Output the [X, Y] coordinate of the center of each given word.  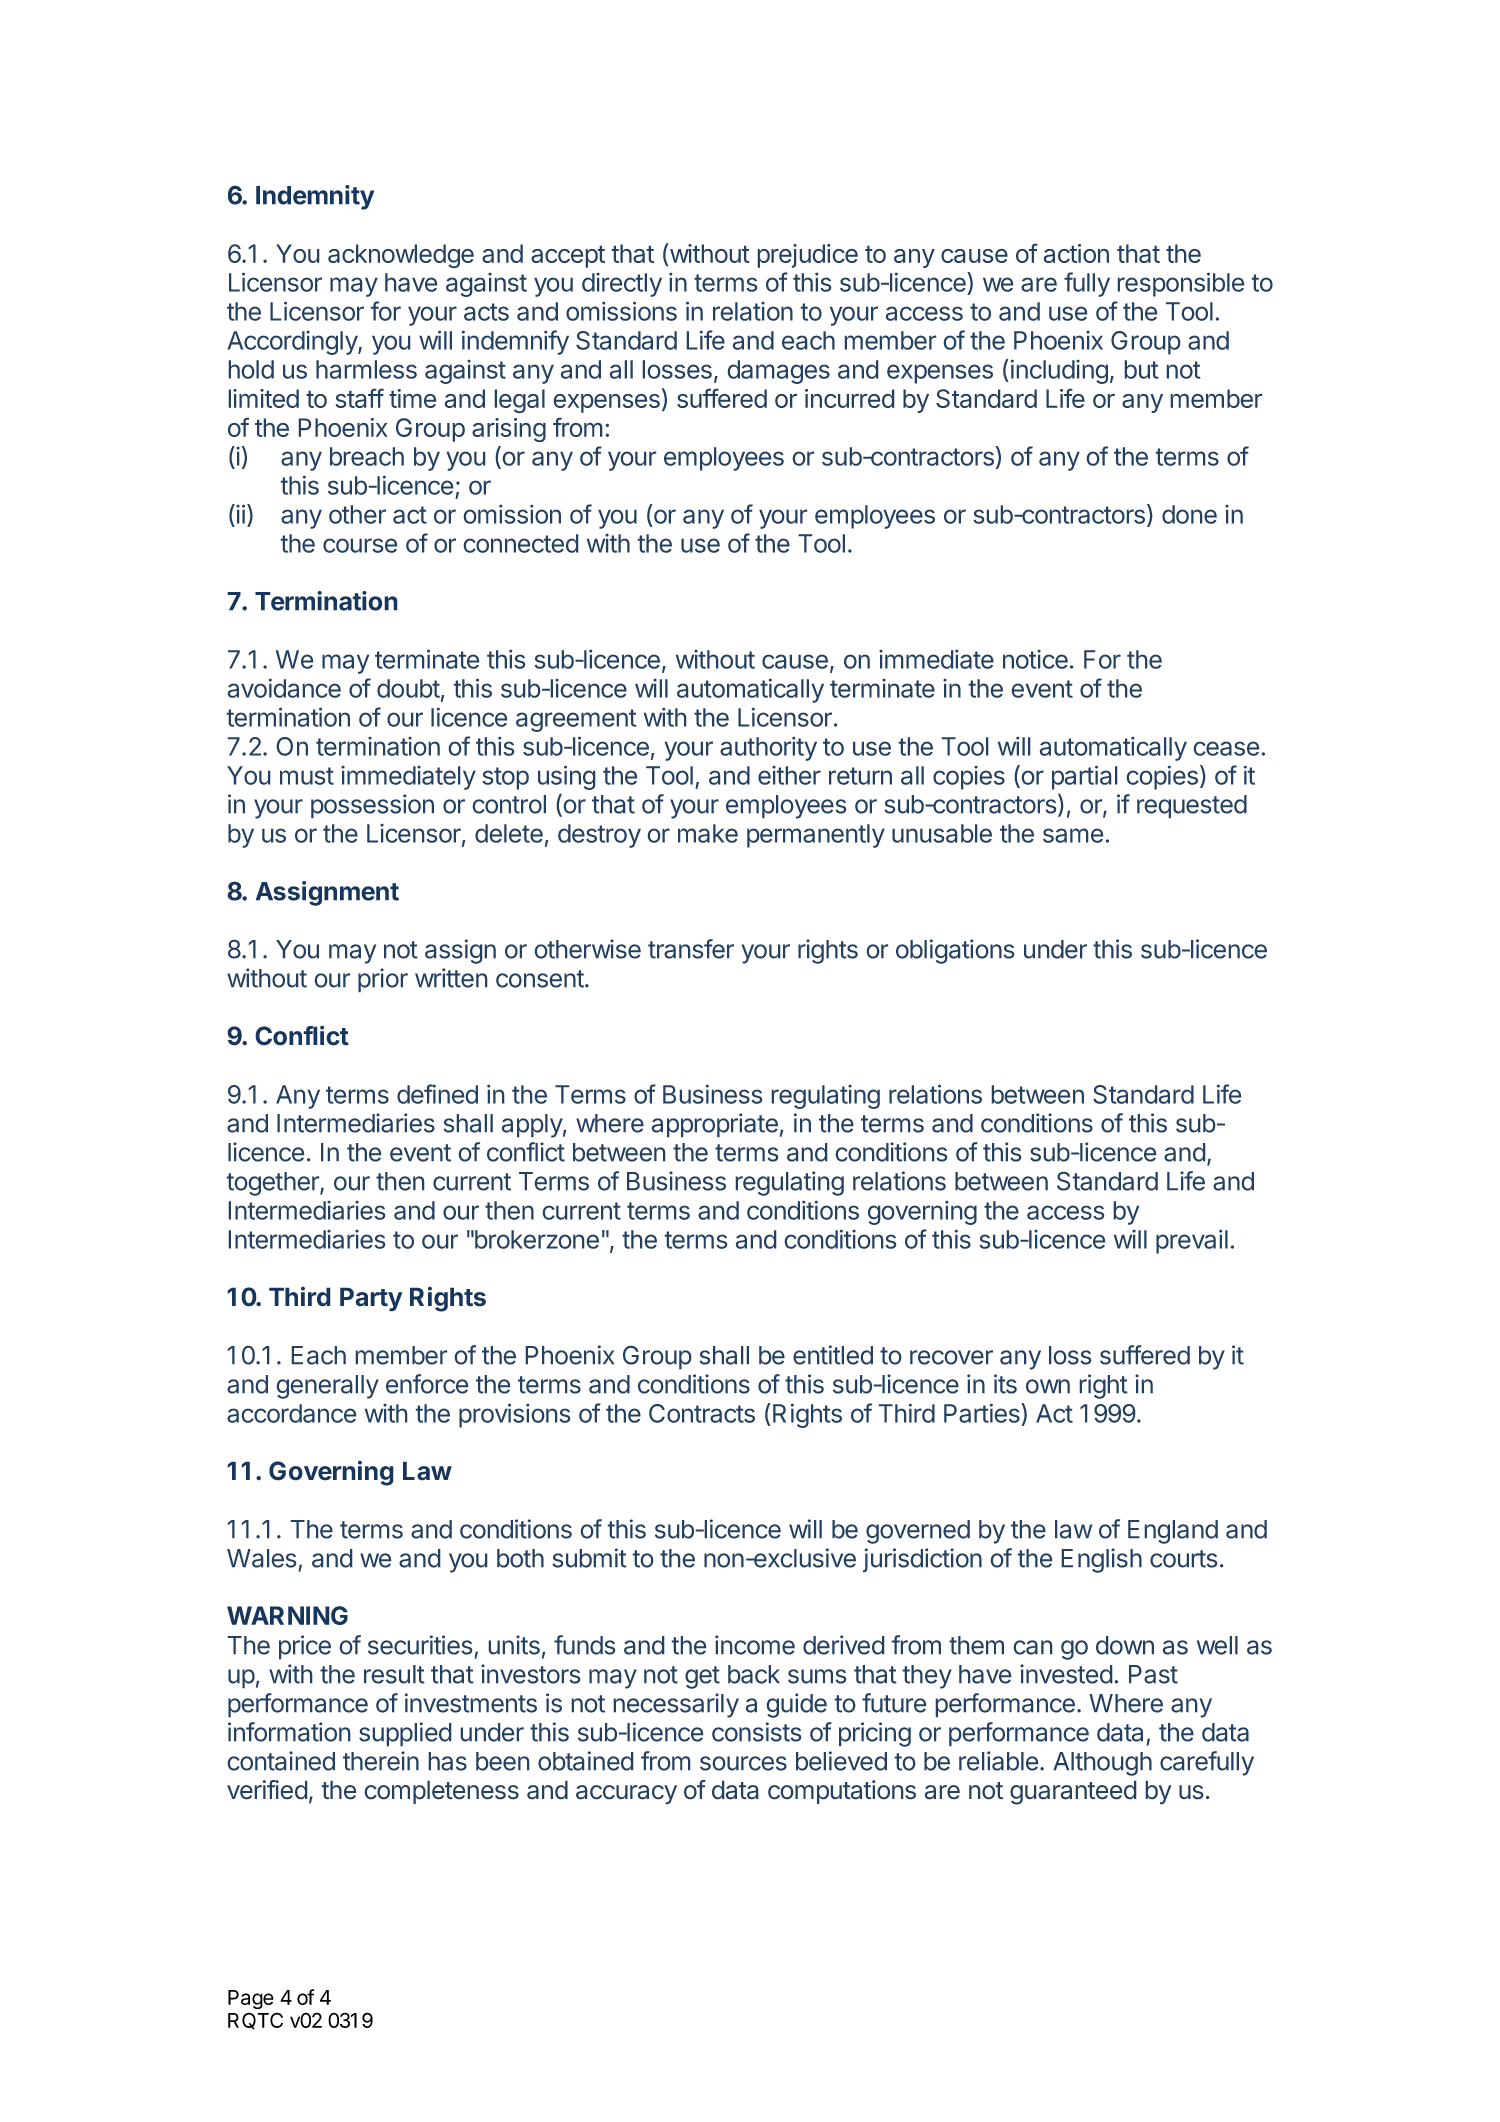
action [1076, 253]
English [1102, 1560]
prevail [1192, 1242]
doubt [408, 688]
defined [437, 1094]
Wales [261, 1558]
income [755, 1645]
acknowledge [401, 256]
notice [1035, 659]
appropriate [715, 1125]
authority [768, 749]
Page [251, 1999]
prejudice [808, 256]
